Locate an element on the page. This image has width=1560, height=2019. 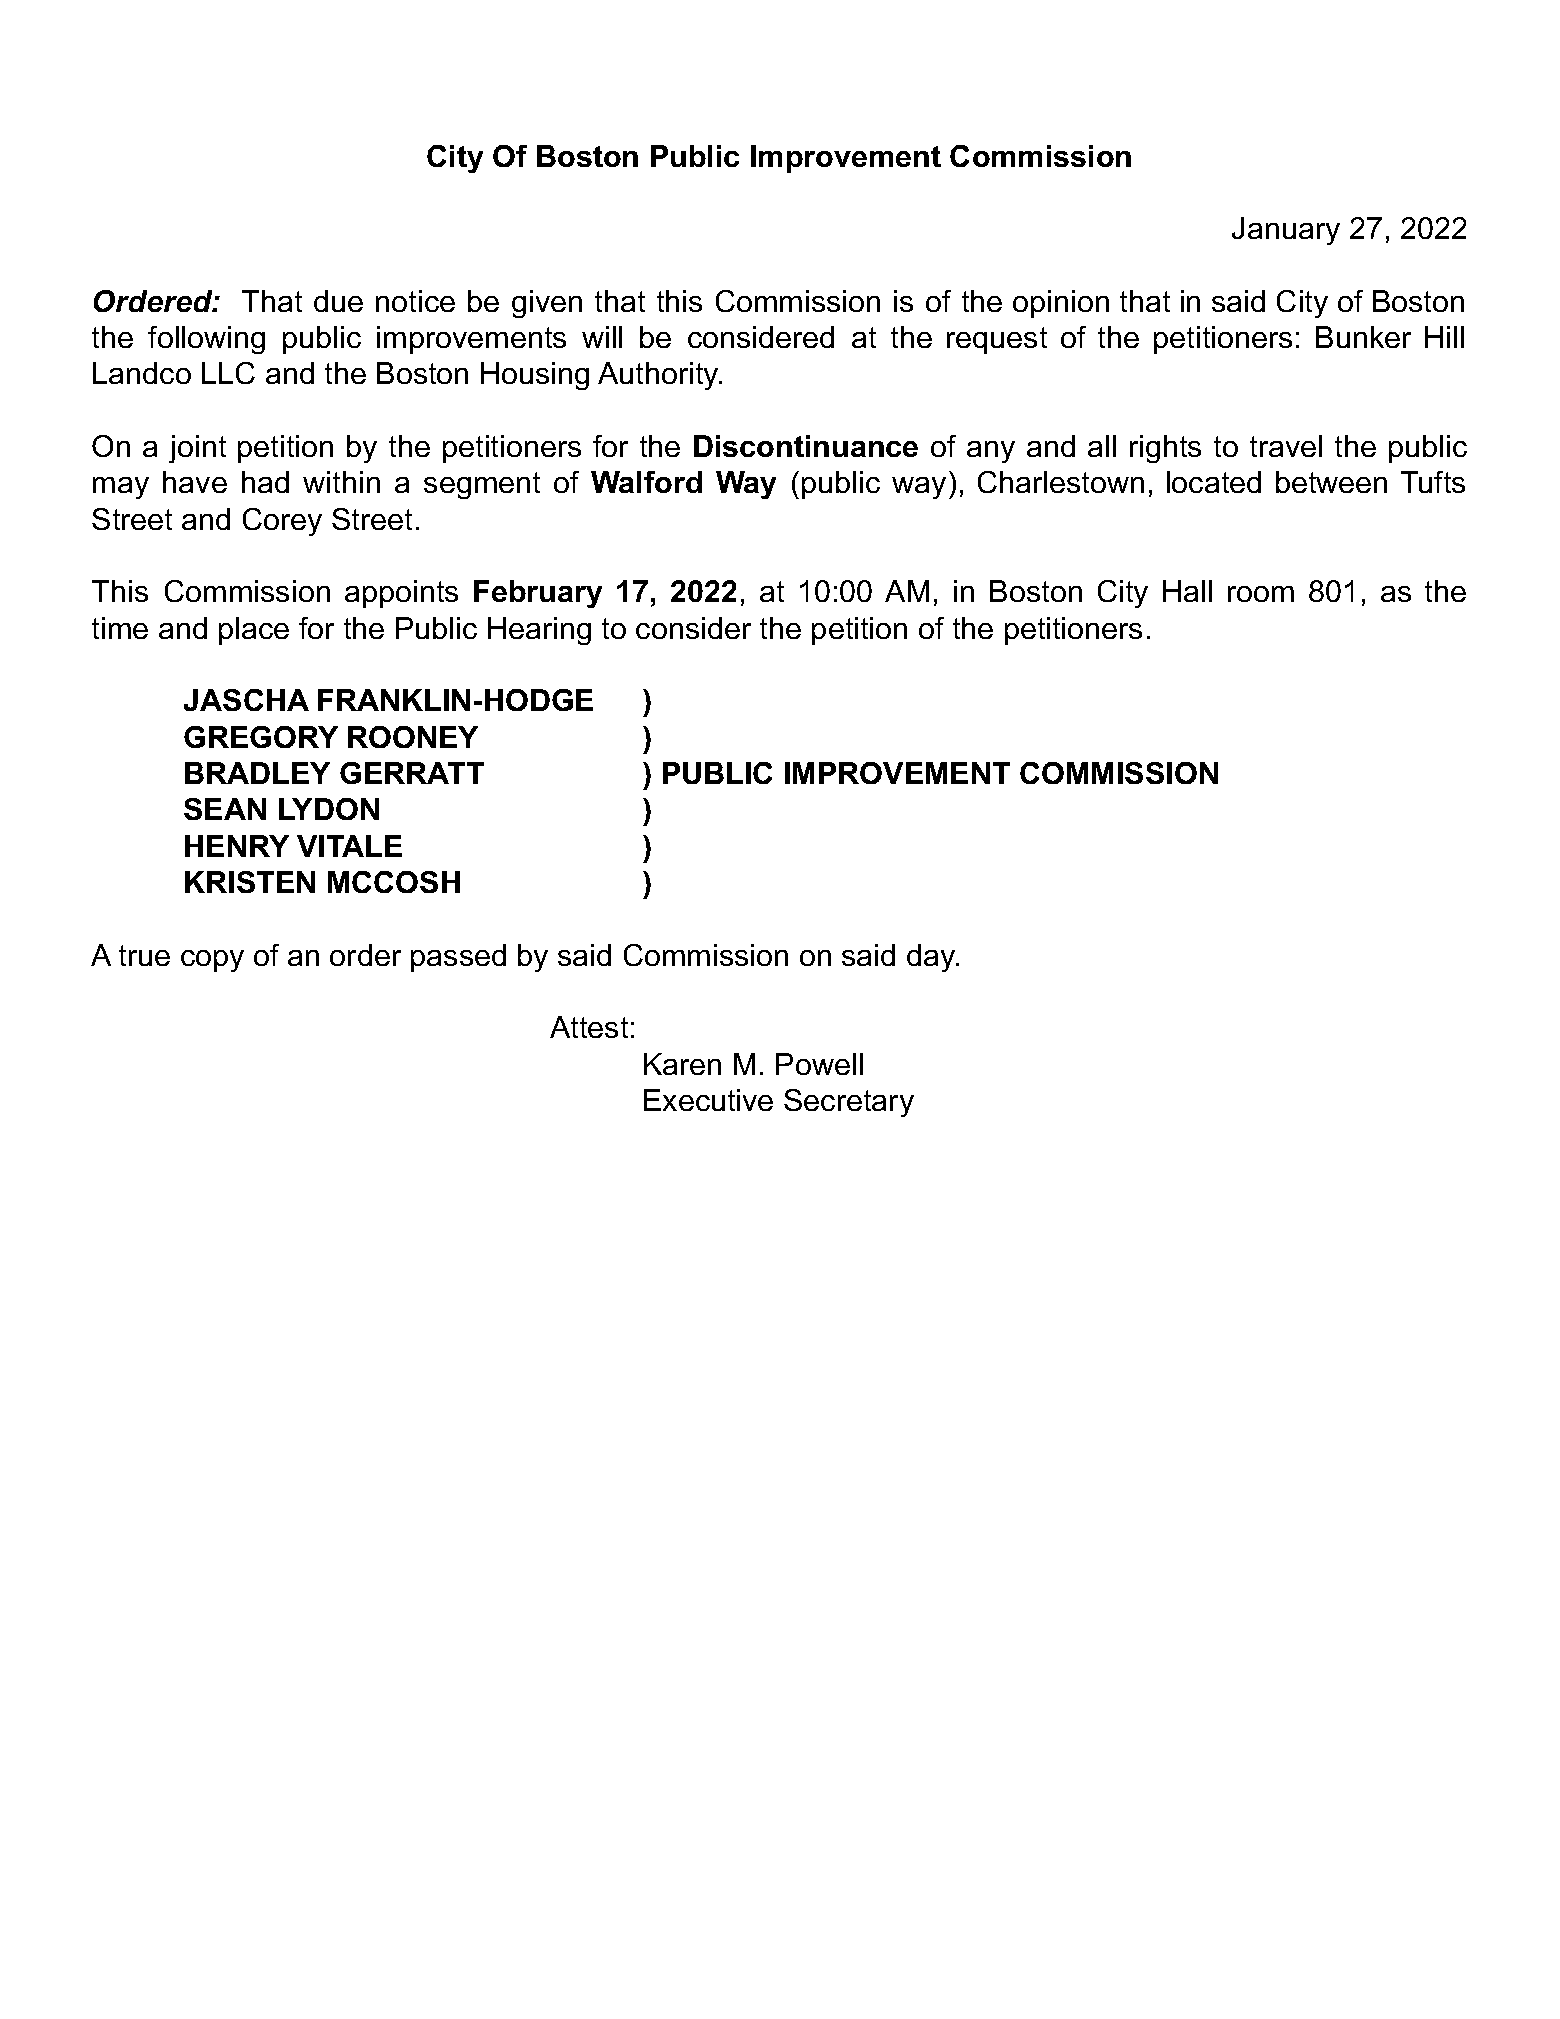
January is located at coordinates (1286, 231).
